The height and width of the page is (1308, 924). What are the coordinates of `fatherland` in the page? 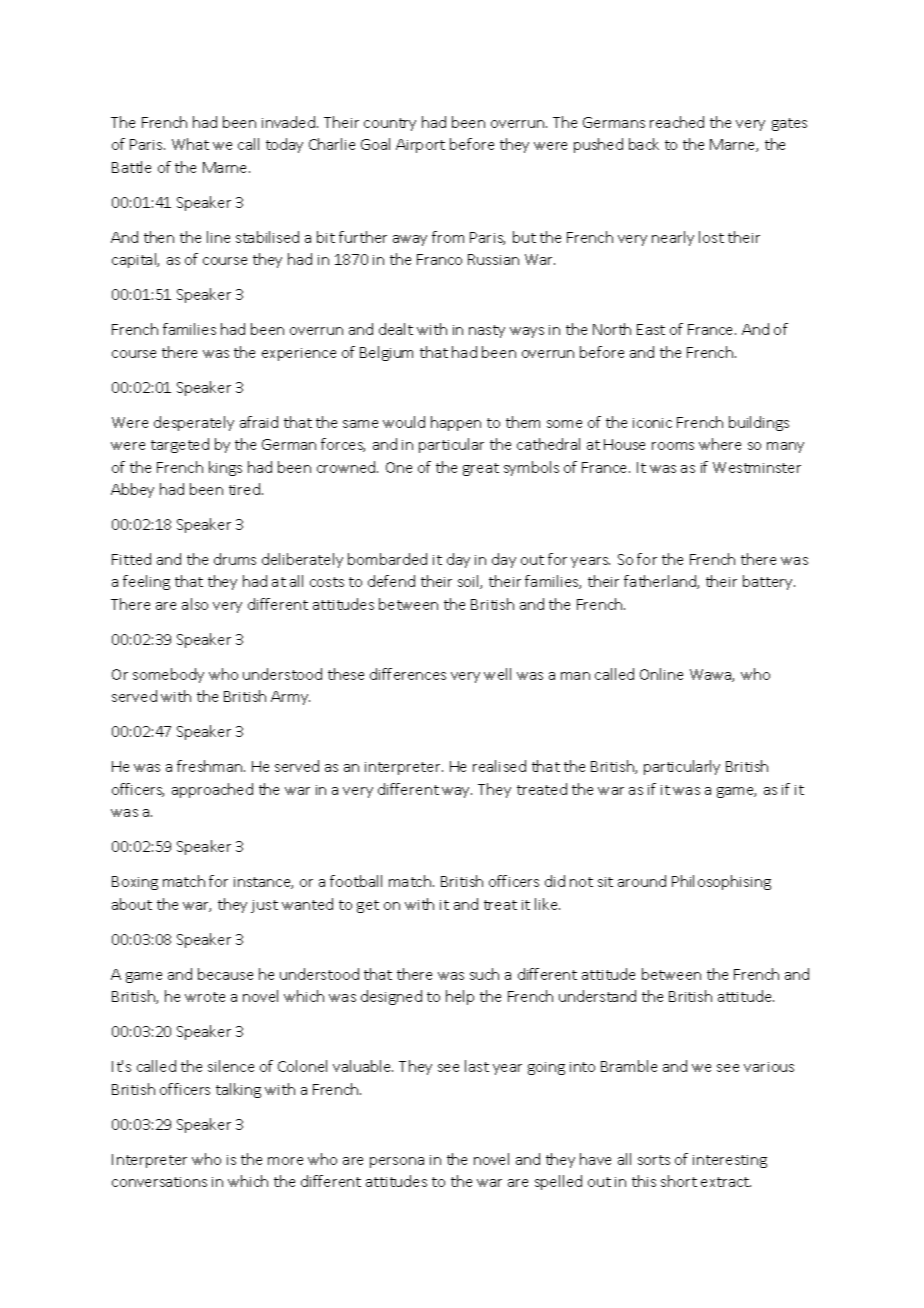 It's located at (661, 582).
